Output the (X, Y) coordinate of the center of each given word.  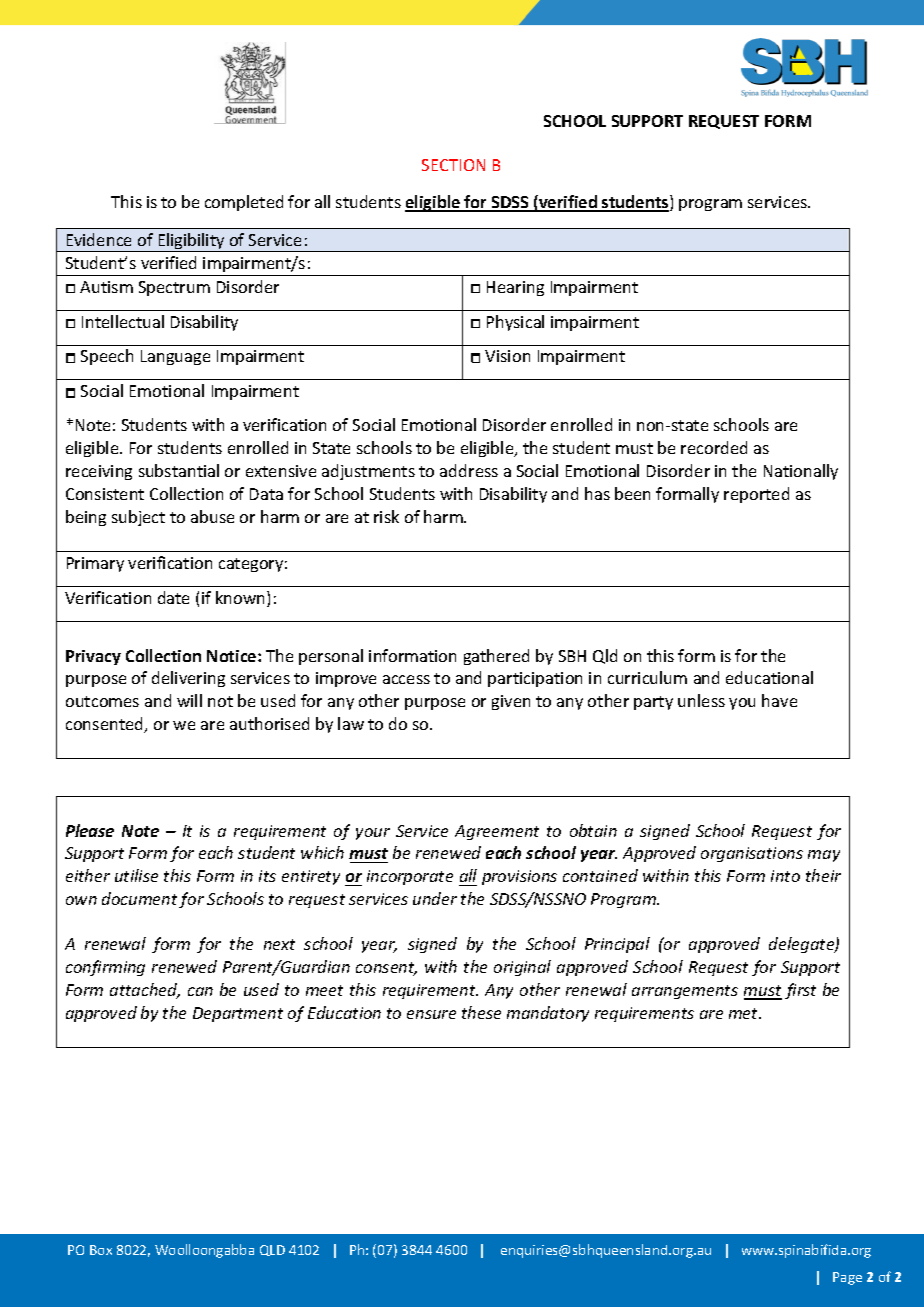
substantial (179, 470)
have (779, 700)
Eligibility (191, 242)
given (511, 702)
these (481, 1012)
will (189, 700)
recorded (714, 447)
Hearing (515, 288)
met (745, 1013)
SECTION (453, 165)
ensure (431, 1014)
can (200, 991)
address (469, 470)
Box (101, 1250)
